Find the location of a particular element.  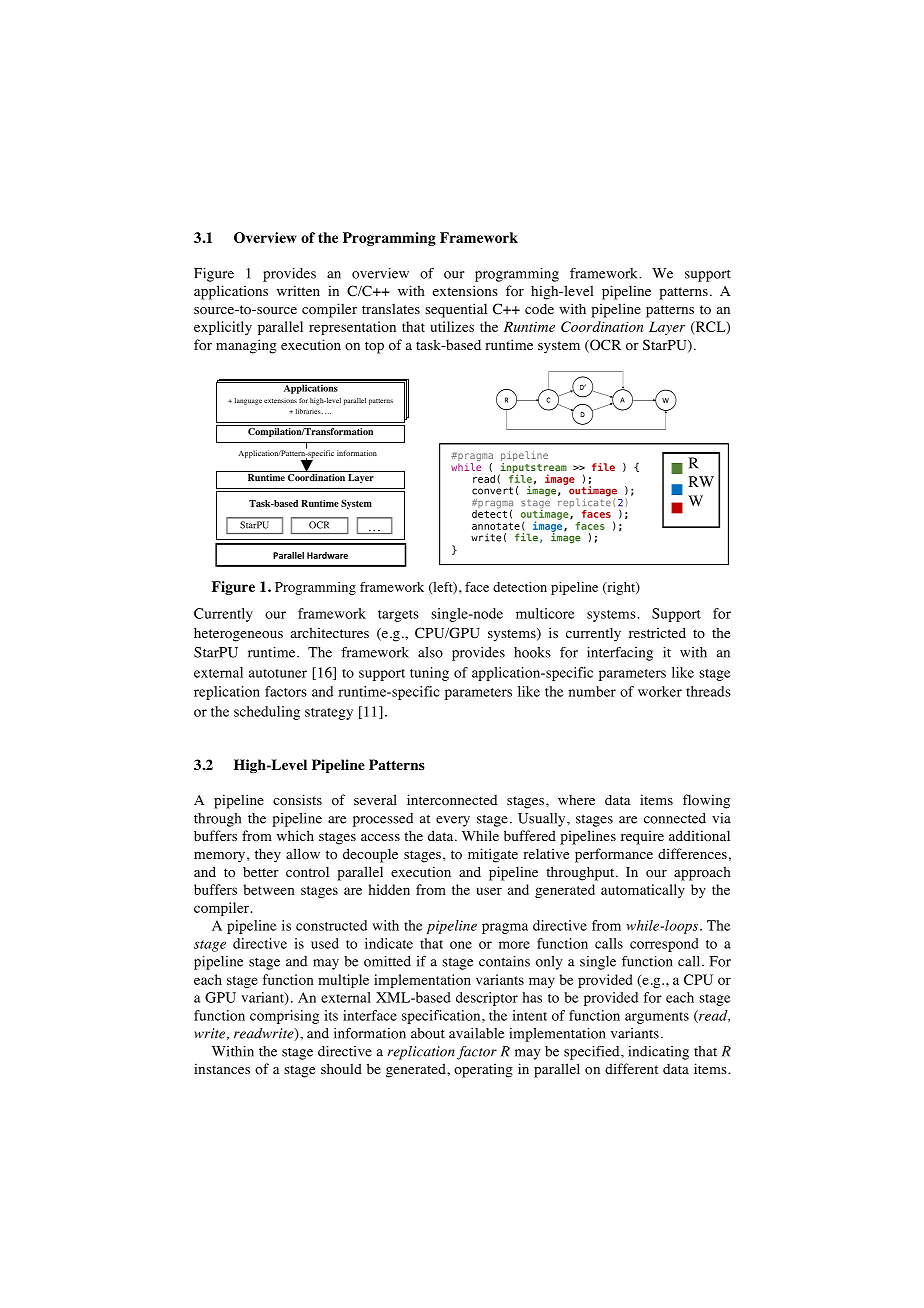

code is located at coordinates (539, 309).
